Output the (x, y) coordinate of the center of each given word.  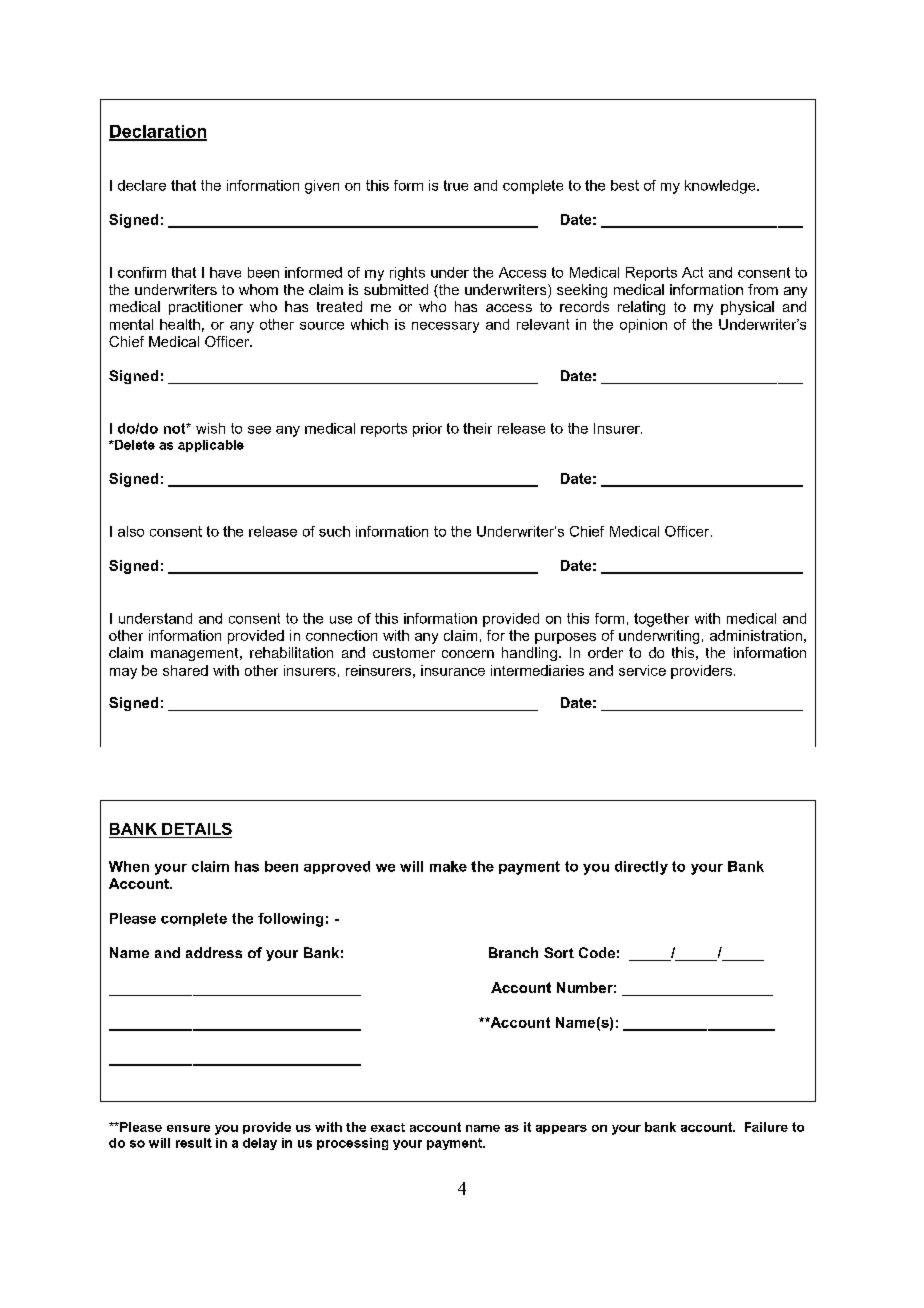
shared (185, 670)
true (456, 185)
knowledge (721, 187)
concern (468, 654)
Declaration (158, 132)
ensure (188, 1128)
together (661, 620)
